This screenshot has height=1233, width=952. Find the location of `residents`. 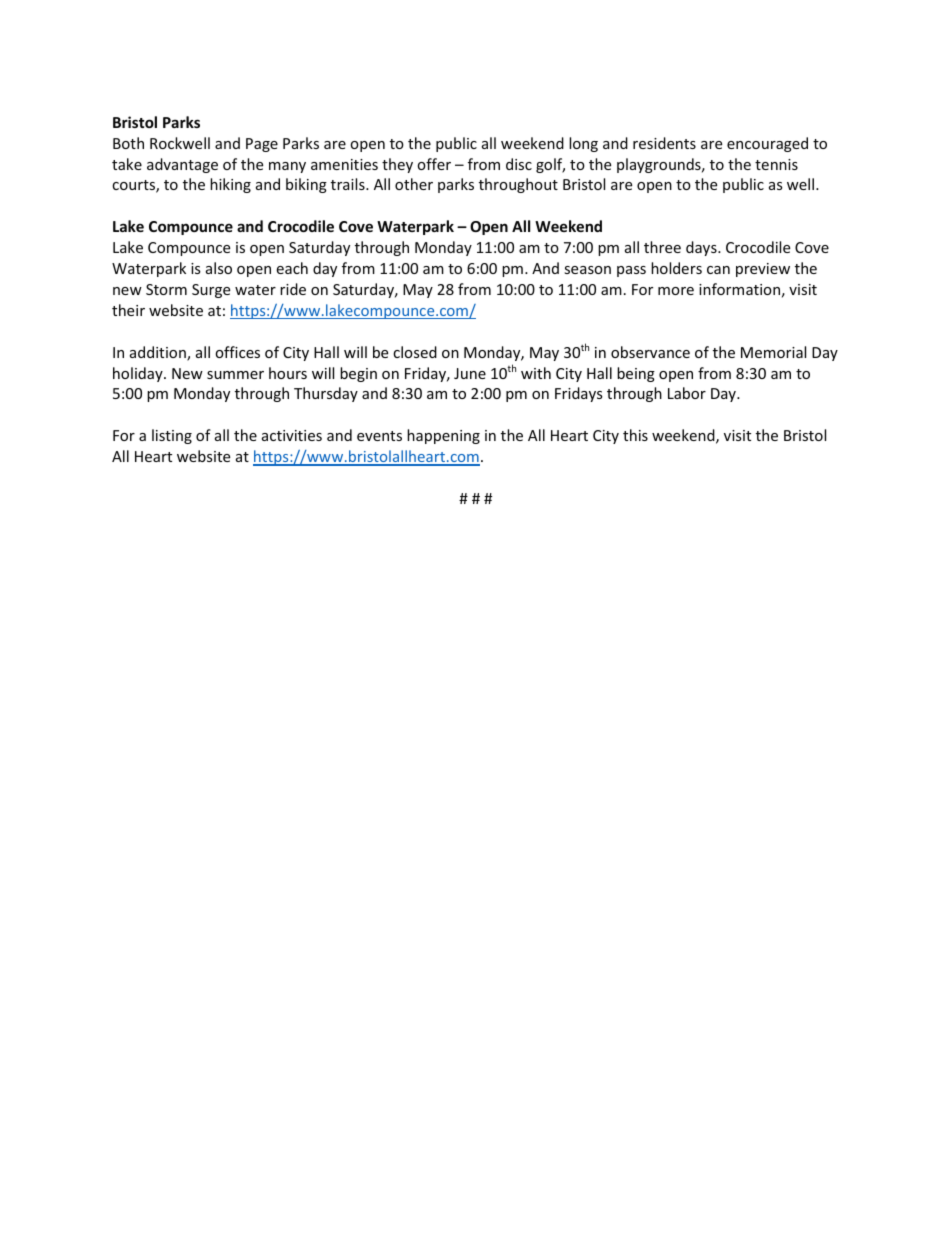

residents is located at coordinates (664, 143).
